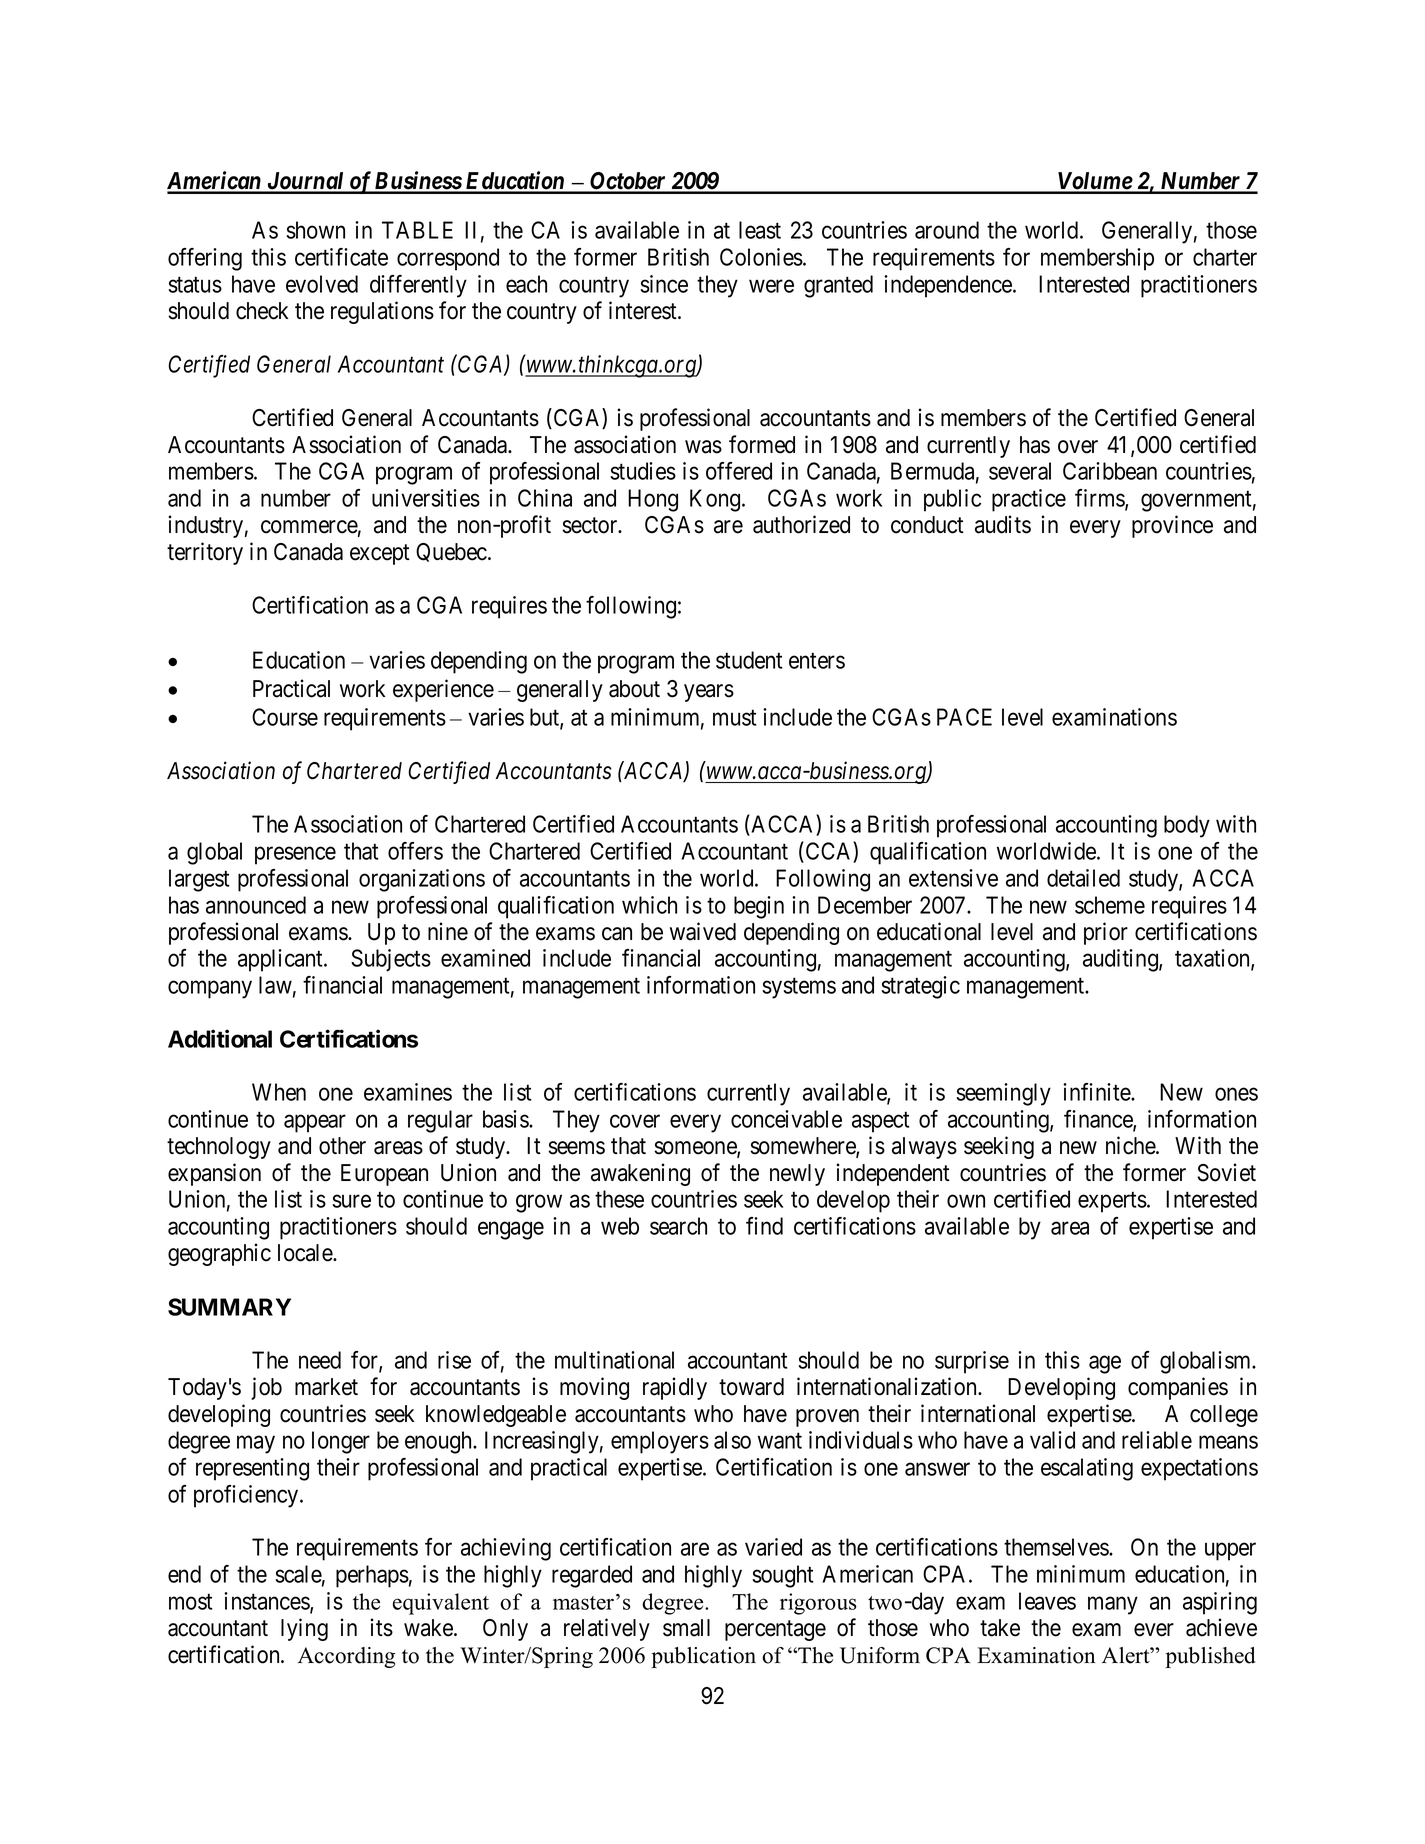 The image size is (1425, 1844). Describe the element at coordinates (322, 284) in the screenshot. I see `evolved` at that location.
